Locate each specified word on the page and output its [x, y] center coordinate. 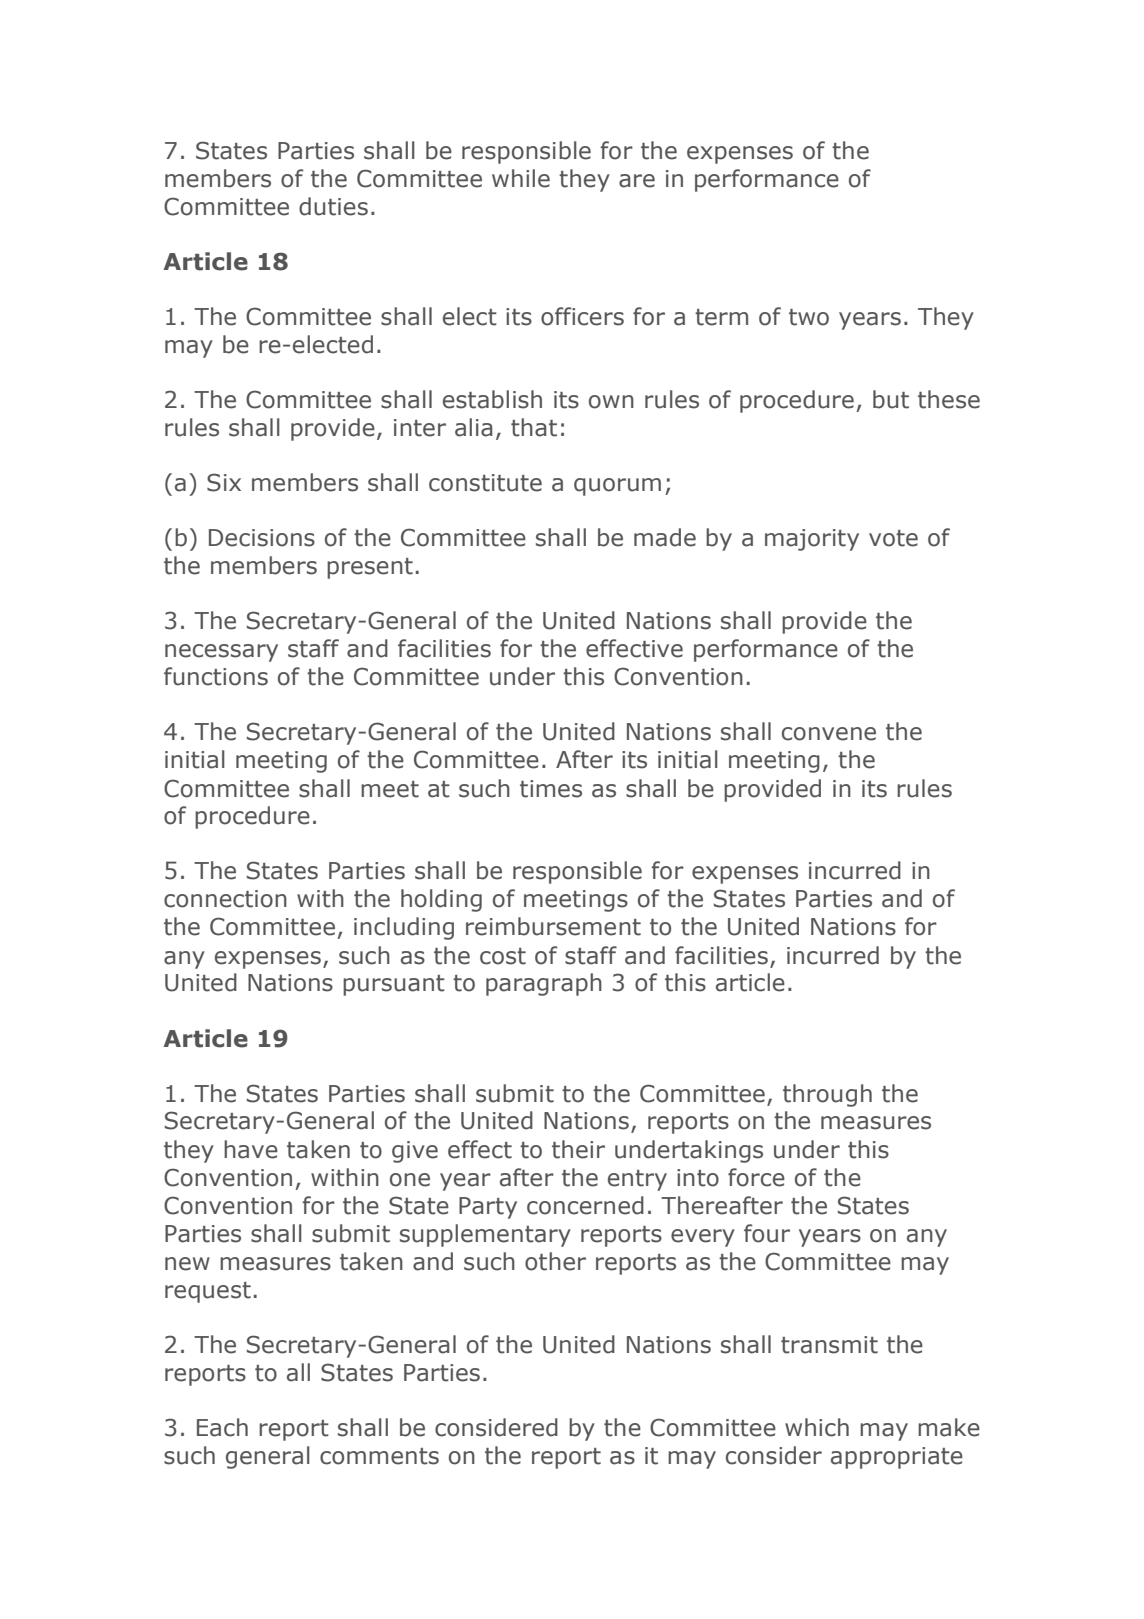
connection [225, 899]
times [551, 789]
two [809, 317]
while [521, 178]
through [827, 1095]
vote [893, 538]
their [578, 1149]
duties [333, 206]
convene [829, 734]
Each [222, 1427]
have [251, 1149]
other [555, 1261]
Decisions [262, 538]
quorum [617, 487]
